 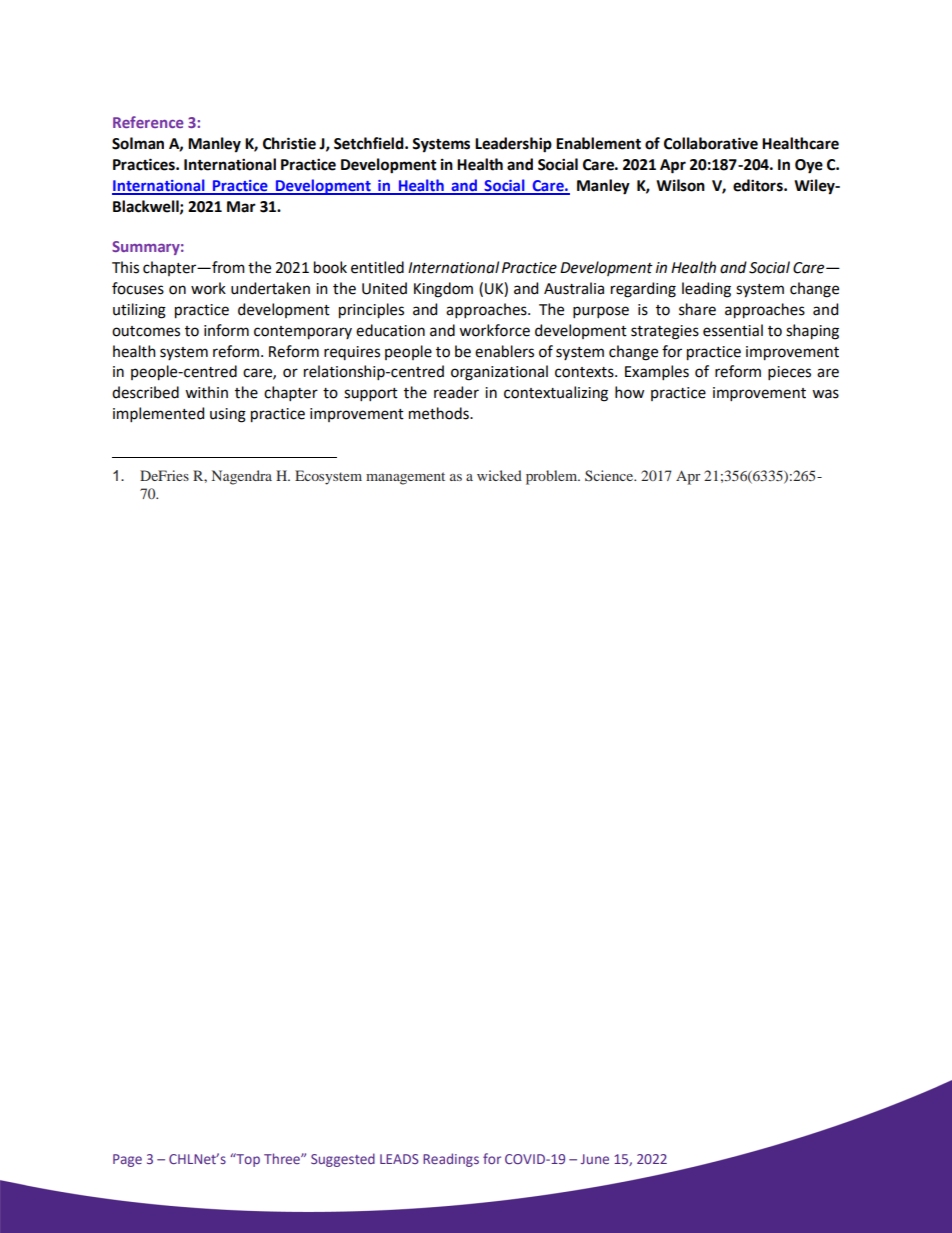 What do you see at coordinates (513, 145) in the screenshot?
I see `Leadership` at bounding box center [513, 145].
